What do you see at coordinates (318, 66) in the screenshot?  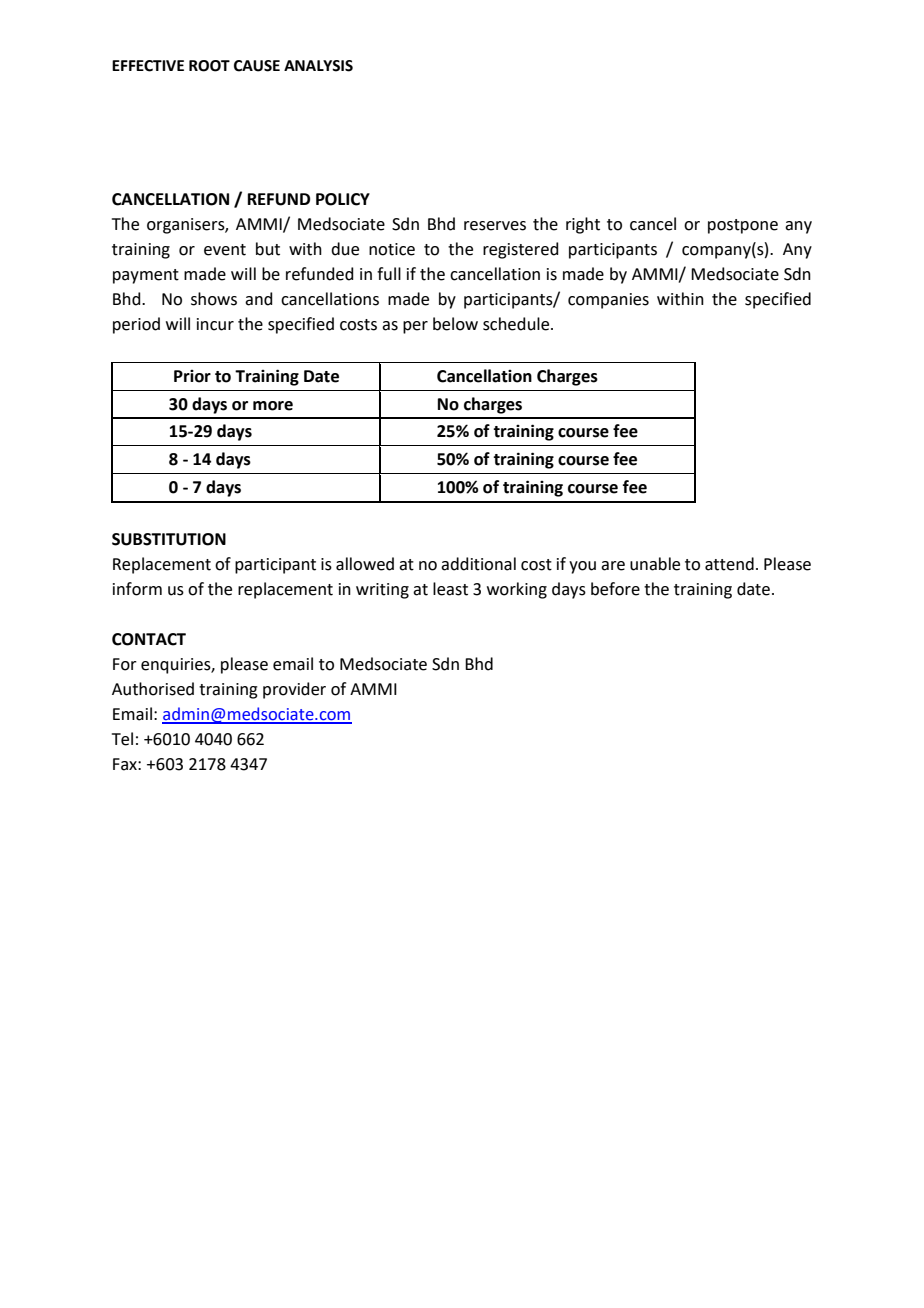 I see `ANALYSIS` at bounding box center [318, 66].
